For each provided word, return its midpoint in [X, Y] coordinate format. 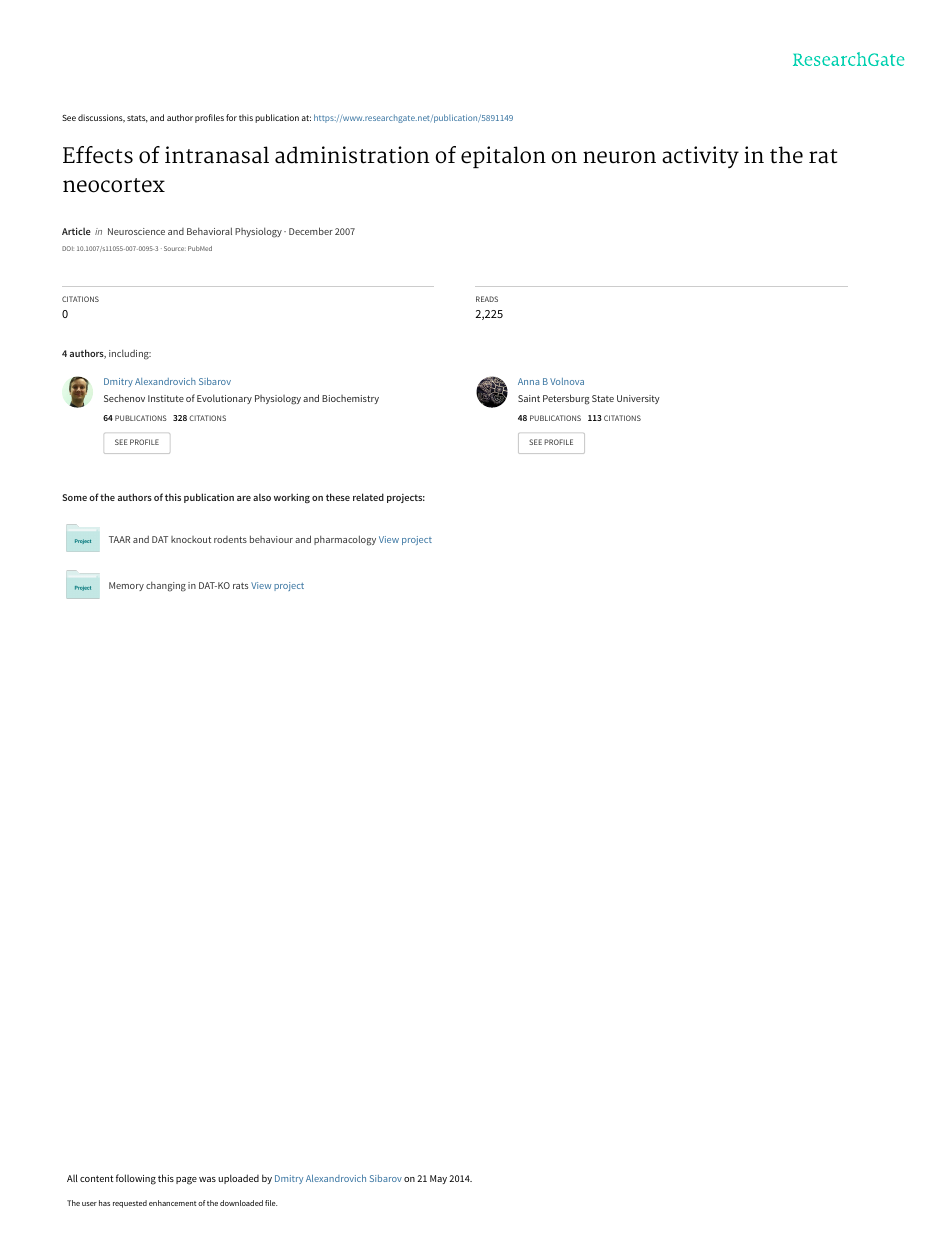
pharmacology [345, 540]
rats [240, 585]
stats [137, 119]
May [438, 1179]
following [136, 1179]
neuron [619, 157]
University [638, 399]
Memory [126, 586]
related [368, 497]
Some [75, 497]
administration [352, 155]
